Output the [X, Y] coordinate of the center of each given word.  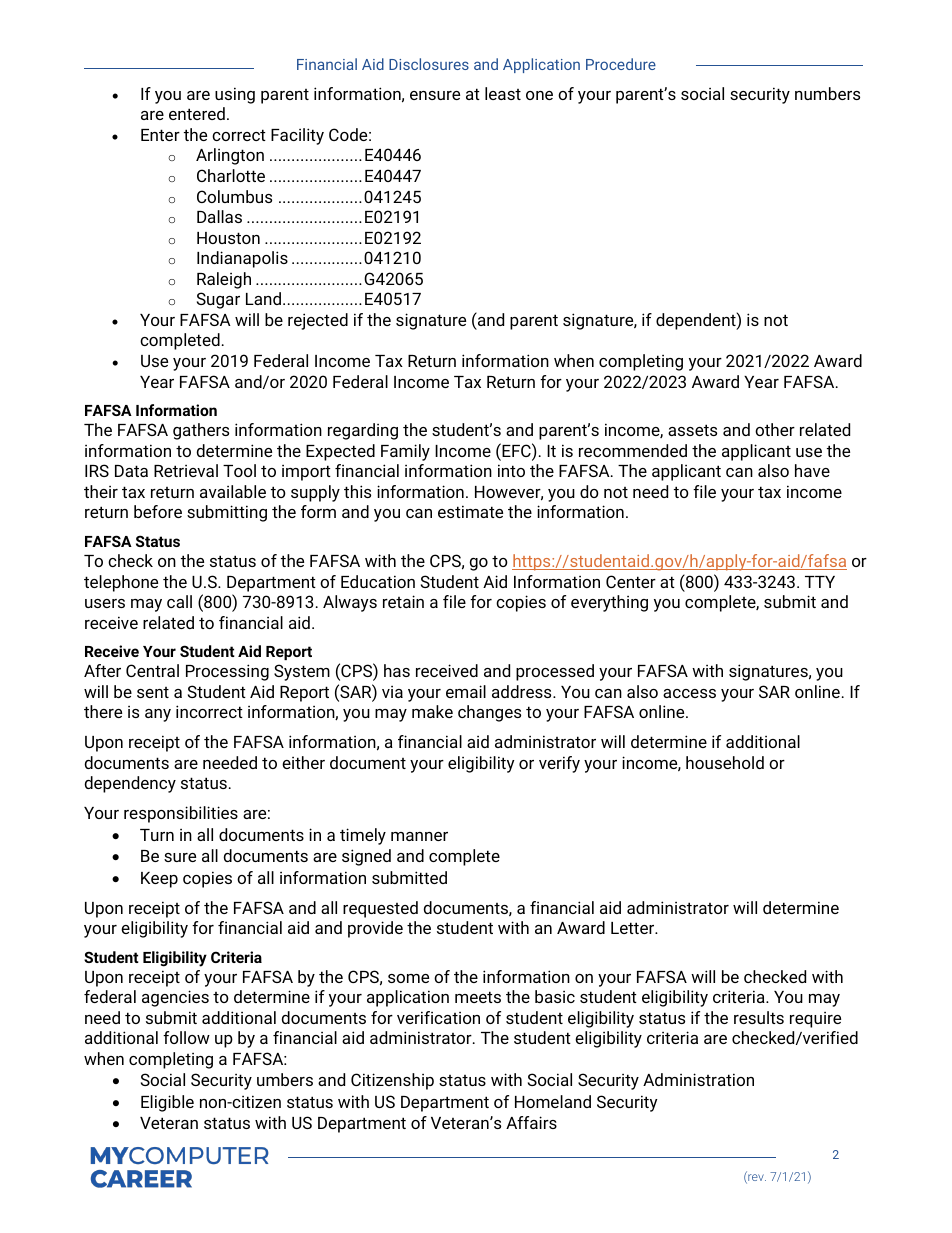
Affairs [531, 1122]
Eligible [167, 1103]
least [503, 93]
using [235, 95]
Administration [698, 1079]
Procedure [621, 64]
